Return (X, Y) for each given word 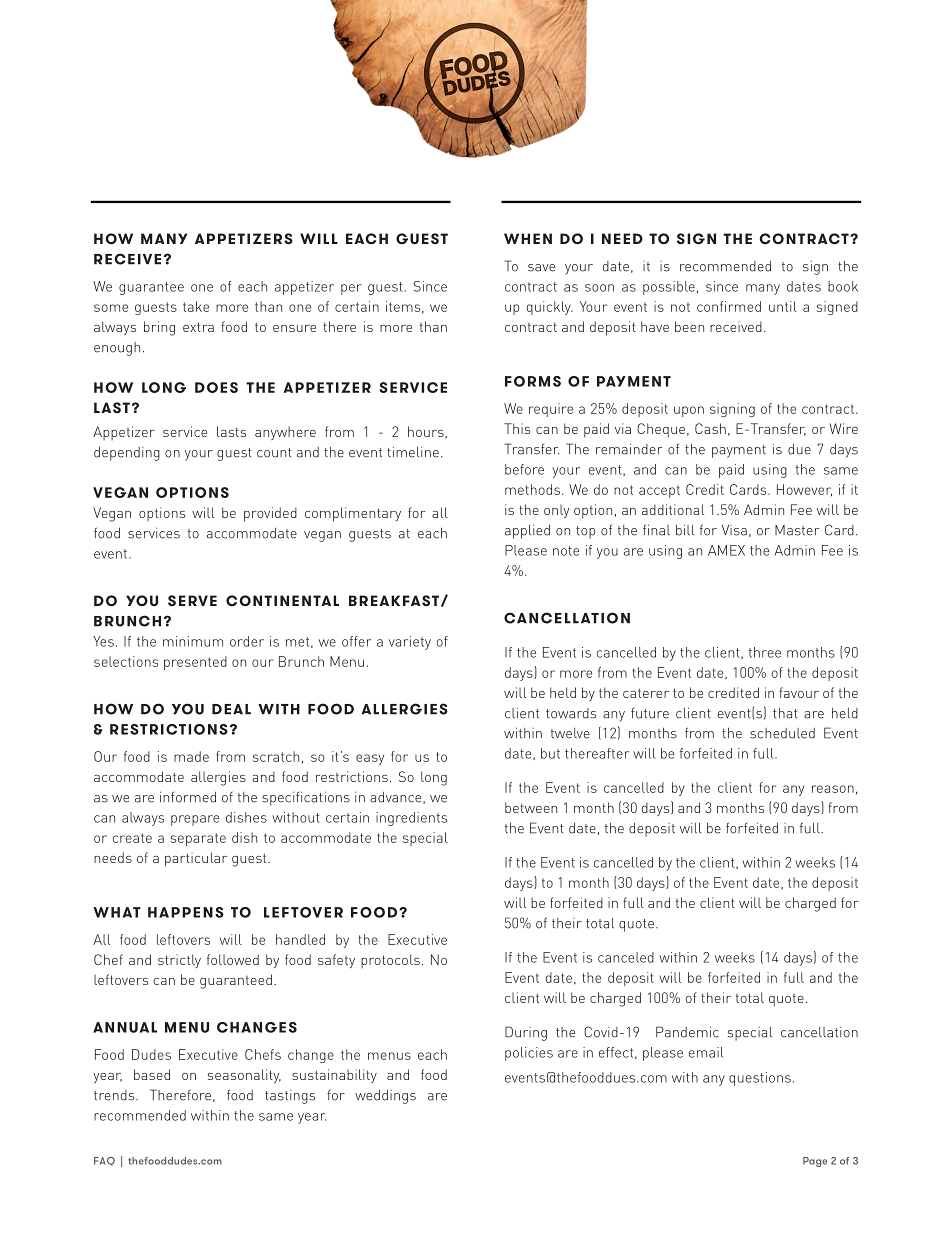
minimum (193, 641)
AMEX (726, 550)
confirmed (729, 306)
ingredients (411, 819)
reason (833, 789)
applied (527, 532)
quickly (550, 308)
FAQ (104, 1161)
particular (196, 859)
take (196, 306)
